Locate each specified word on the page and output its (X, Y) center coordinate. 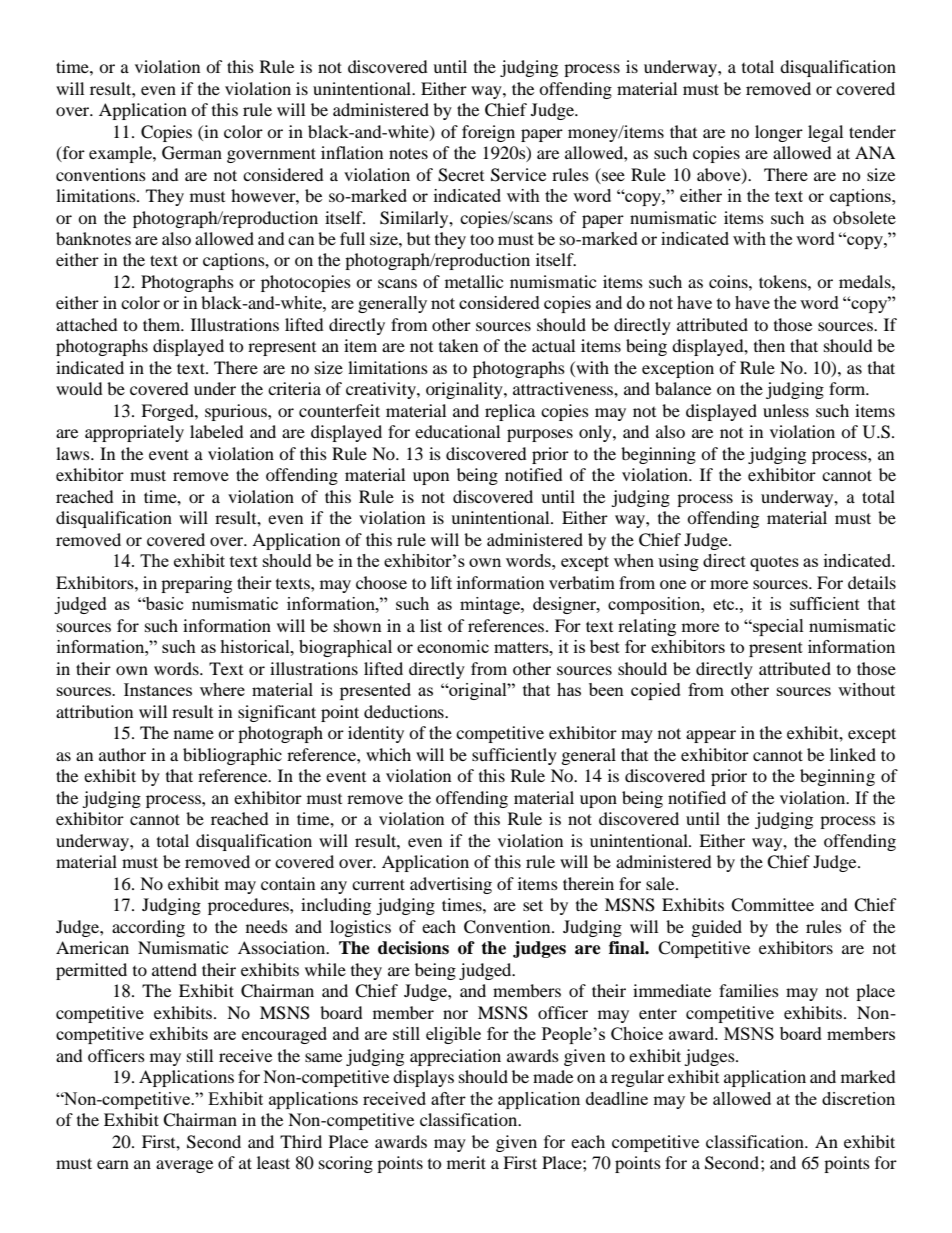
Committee (772, 905)
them (163, 324)
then (769, 345)
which (388, 754)
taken (458, 345)
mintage (491, 605)
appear (711, 736)
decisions (413, 948)
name (194, 734)
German (192, 153)
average (184, 1166)
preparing (196, 584)
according (148, 928)
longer (779, 133)
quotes (774, 563)
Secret (461, 175)
